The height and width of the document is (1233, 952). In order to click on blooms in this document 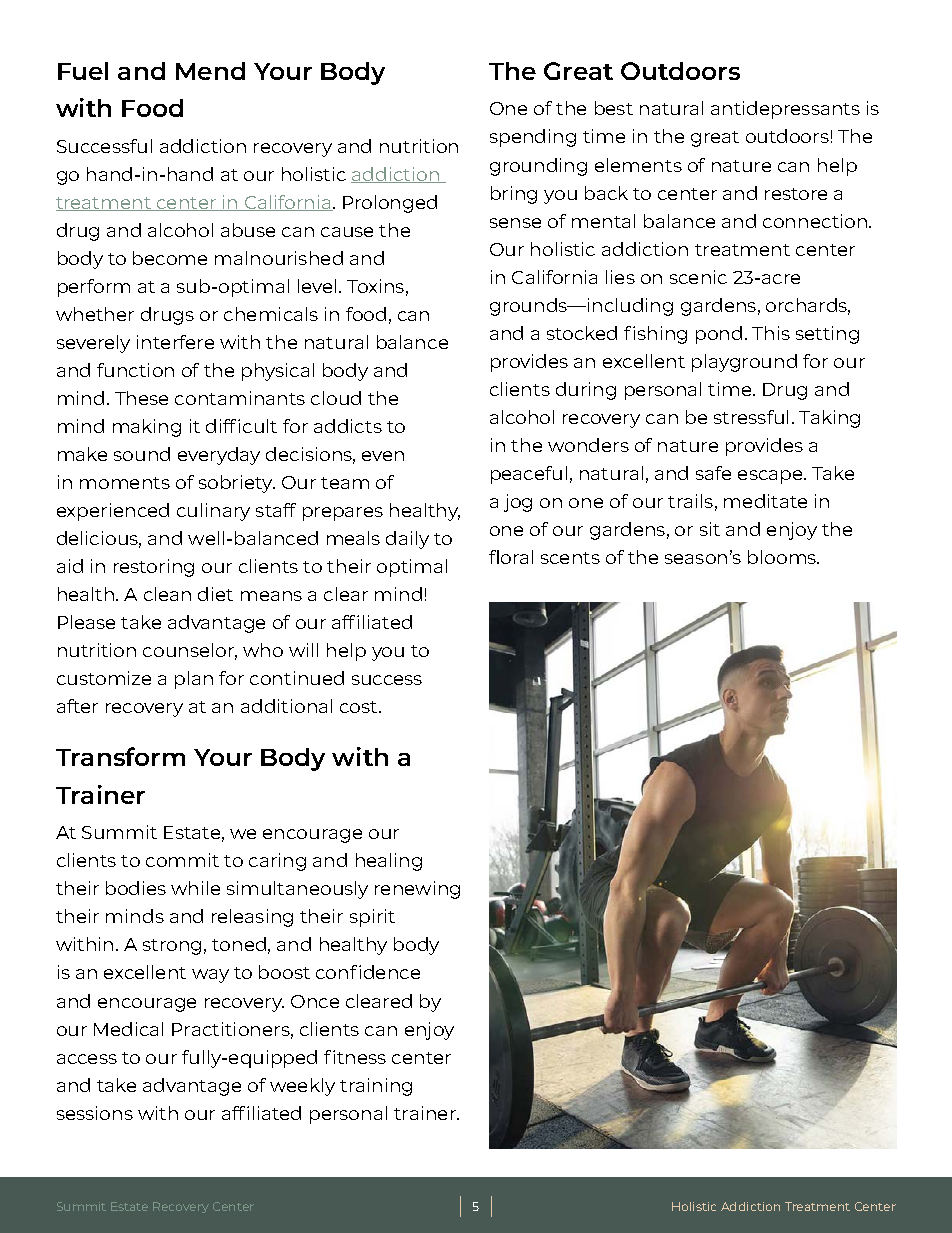, I will do `click(783, 557)`.
